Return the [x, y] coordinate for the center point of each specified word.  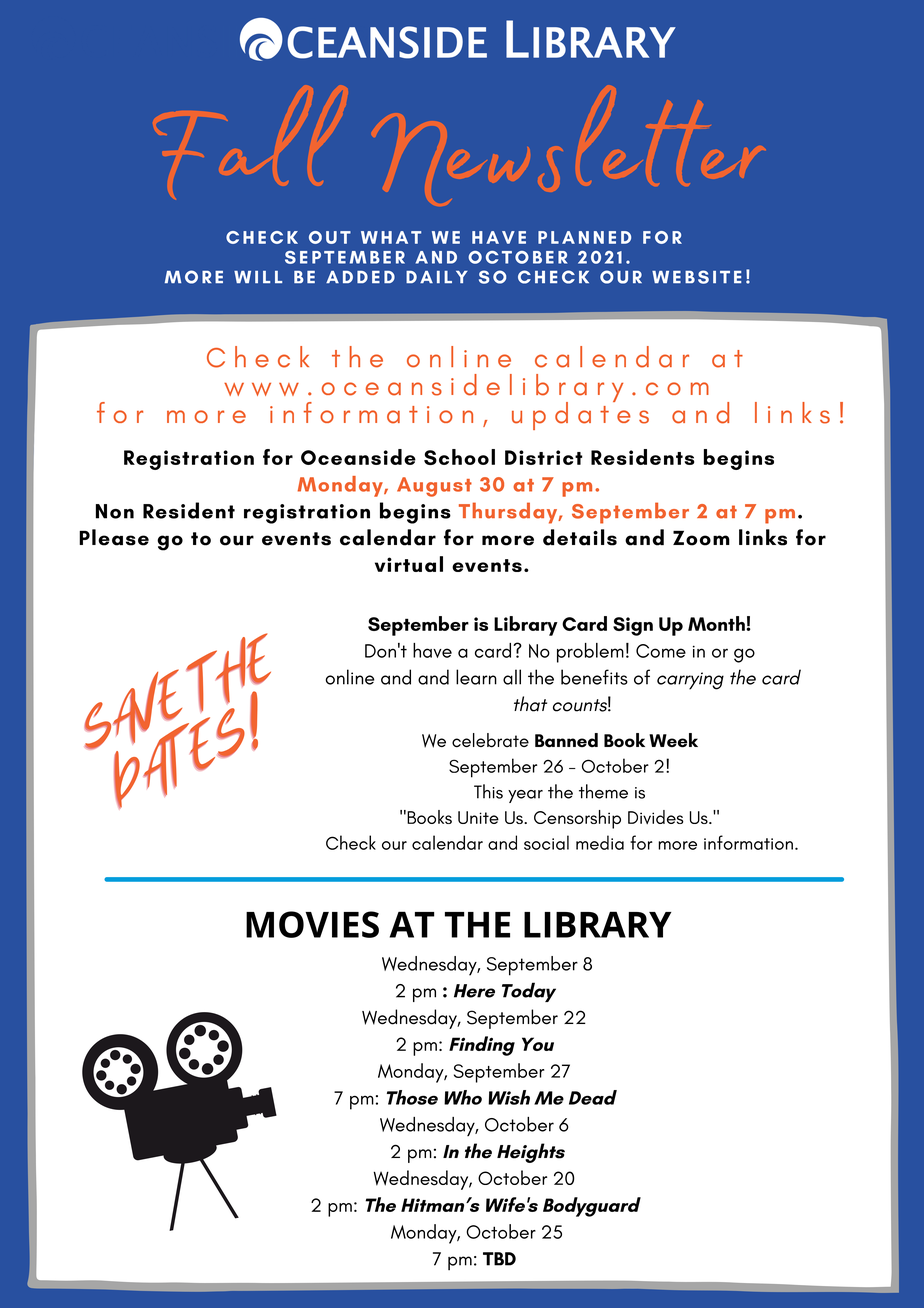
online [350, 677]
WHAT [391, 237]
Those [412, 1097]
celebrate [490, 740]
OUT [330, 237]
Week [673, 740]
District [544, 457]
